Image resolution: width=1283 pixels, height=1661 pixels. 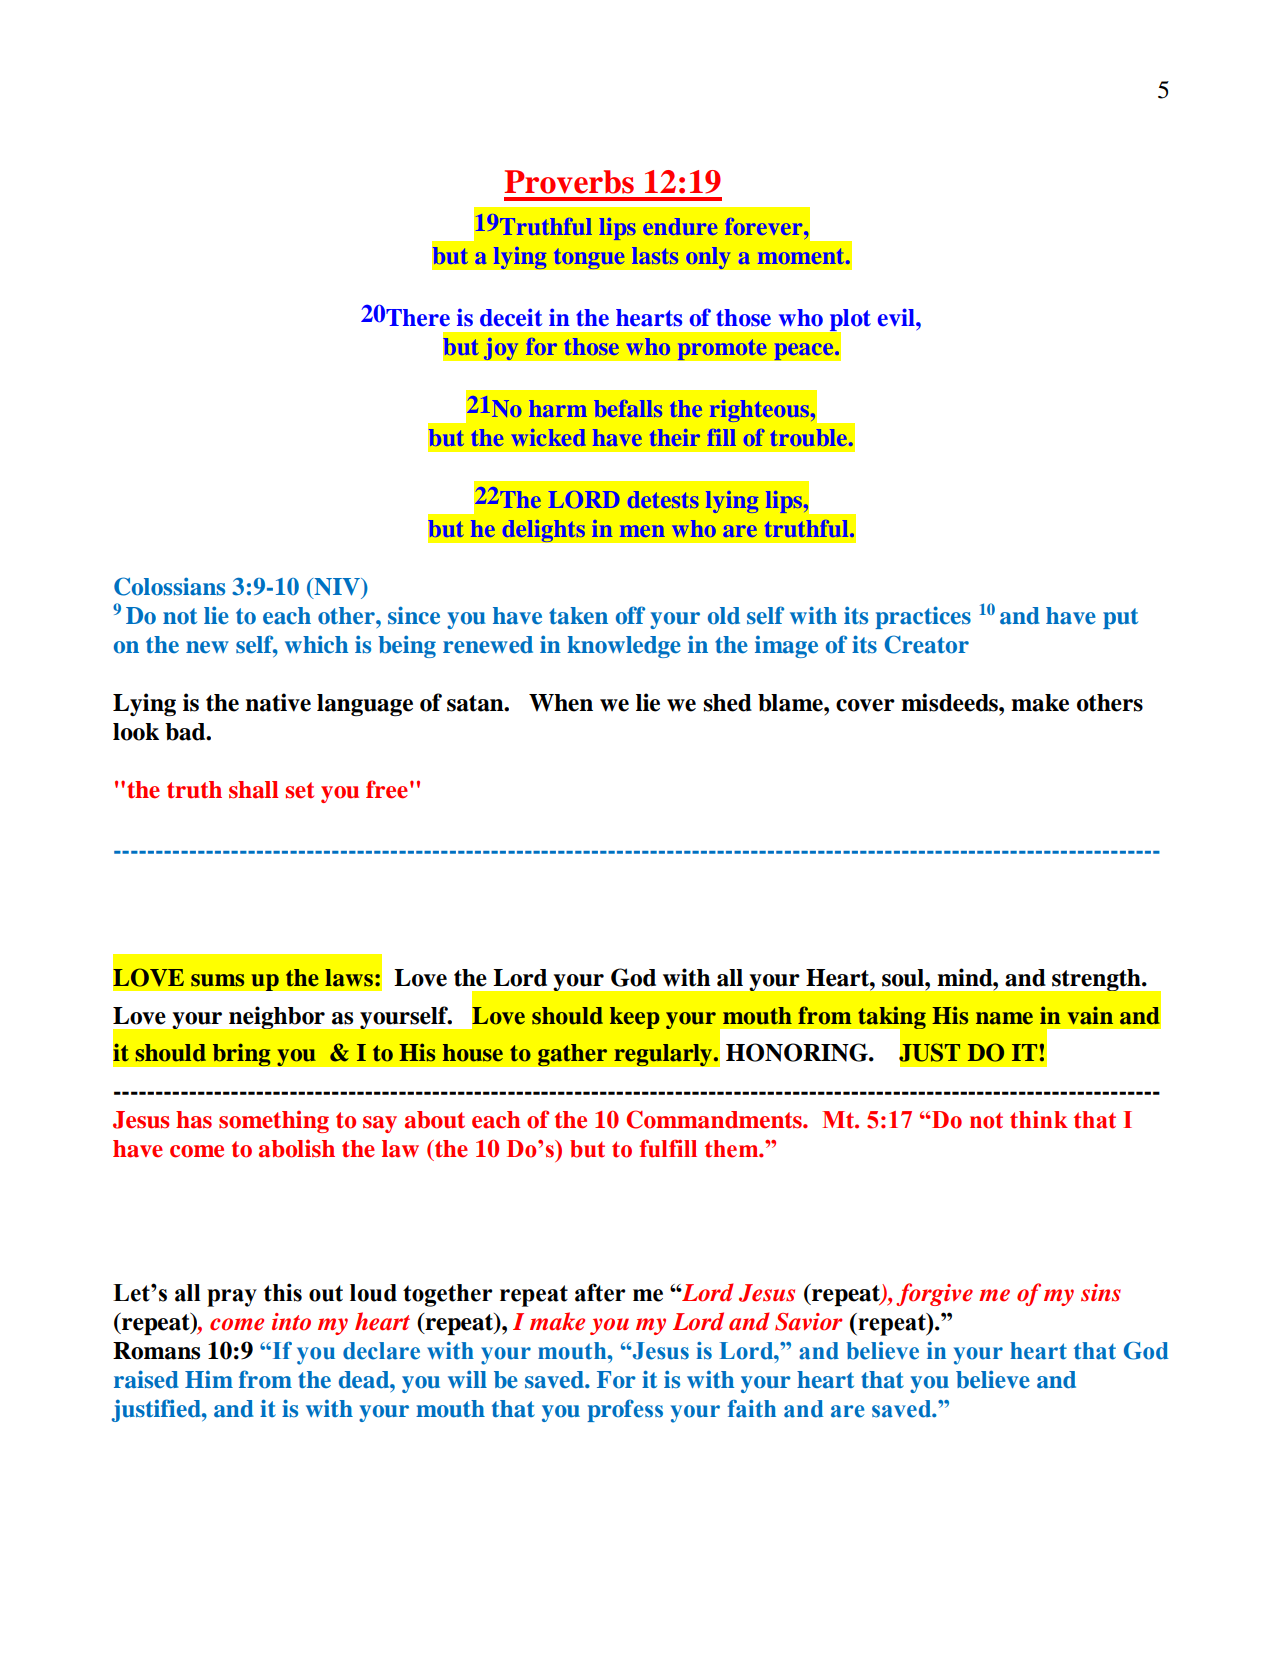 I want to click on practices, so click(x=923, y=617).
